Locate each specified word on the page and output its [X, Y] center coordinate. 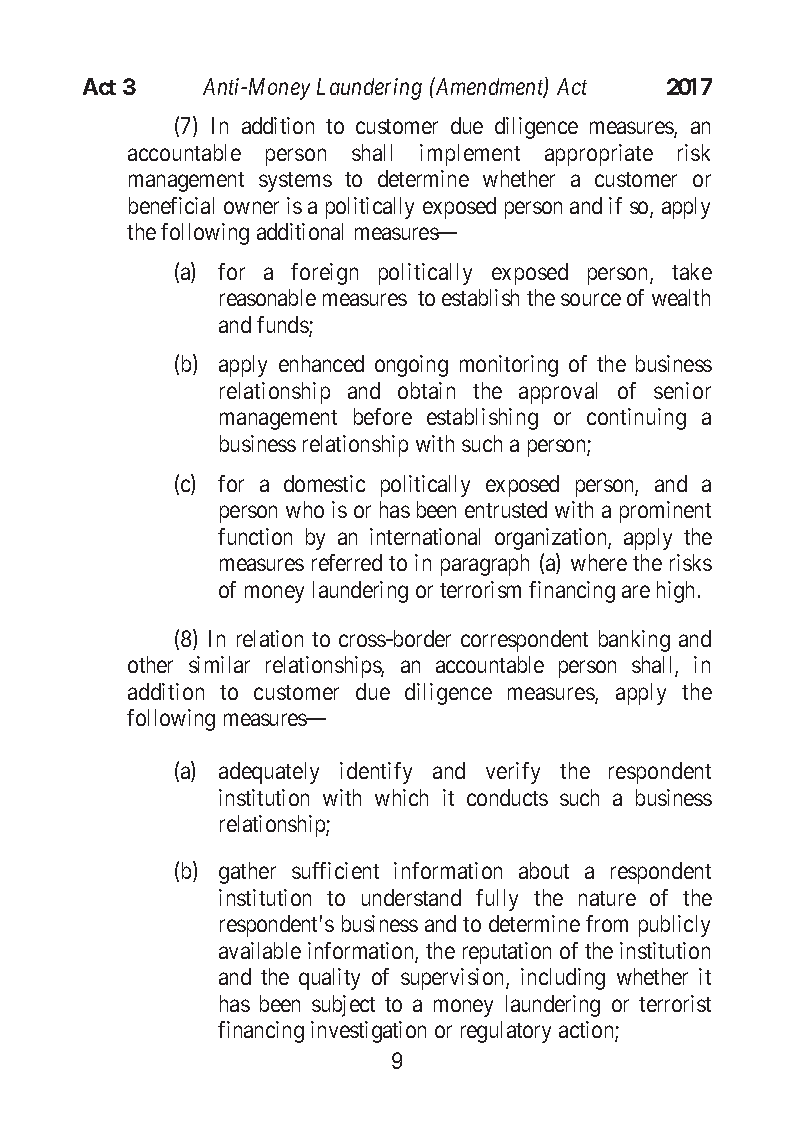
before [383, 416]
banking [634, 641]
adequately [269, 773]
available [260, 950]
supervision [454, 979]
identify [376, 773]
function [255, 536]
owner [251, 207]
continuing [636, 419]
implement [470, 155]
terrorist [675, 1003]
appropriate [599, 155]
